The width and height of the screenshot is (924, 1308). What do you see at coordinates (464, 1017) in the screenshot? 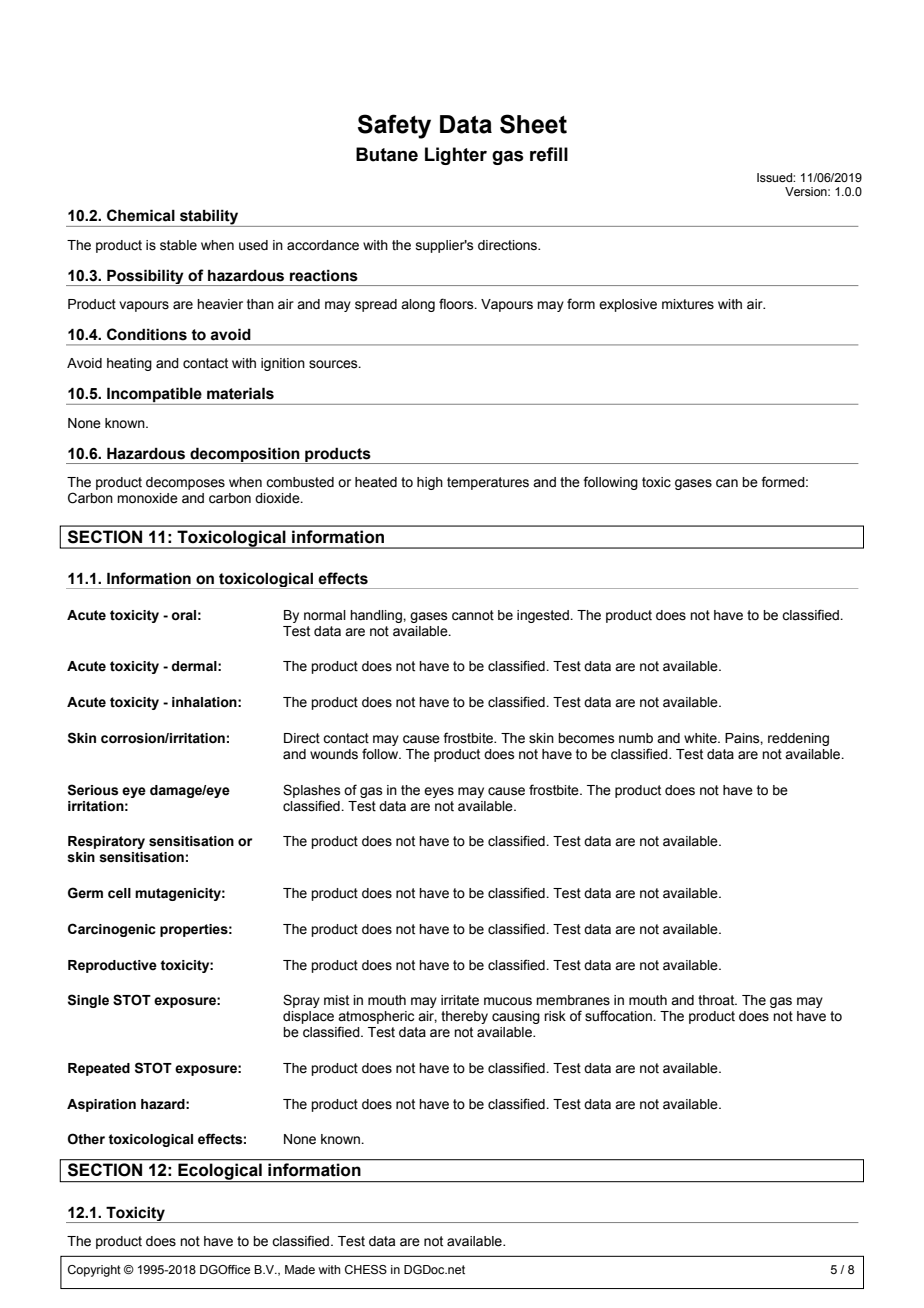
I see `thereby` at bounding box center [464, 1017].
